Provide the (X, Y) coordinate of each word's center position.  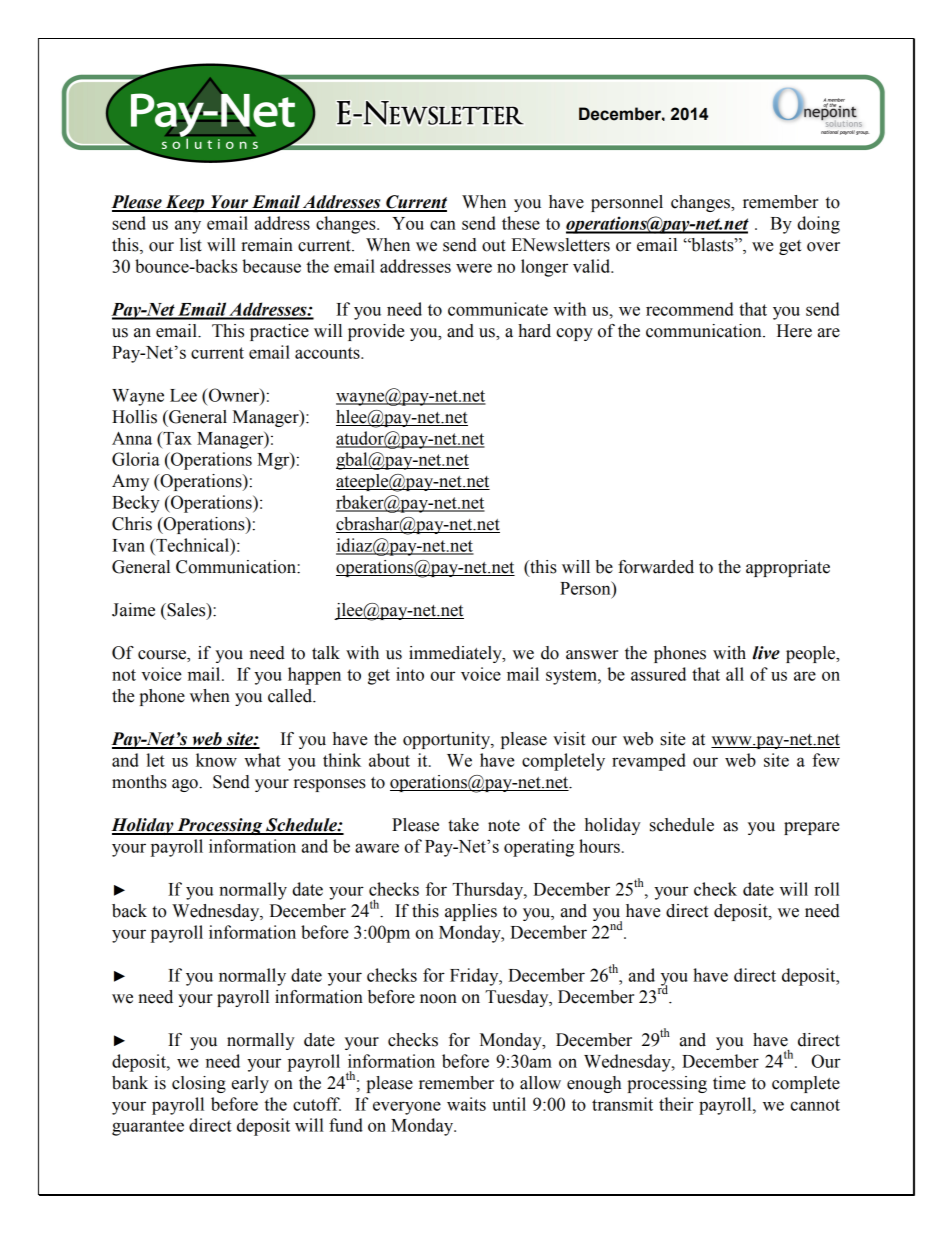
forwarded (656, 567)
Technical (192, 545)
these (521, 223)
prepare (811, 828)
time (729, 1083)
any (188, 227)
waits (466, 1104)
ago (186, 785)
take (463, 825)
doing (818, 225)
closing (199, 1084)
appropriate (788, 568)
